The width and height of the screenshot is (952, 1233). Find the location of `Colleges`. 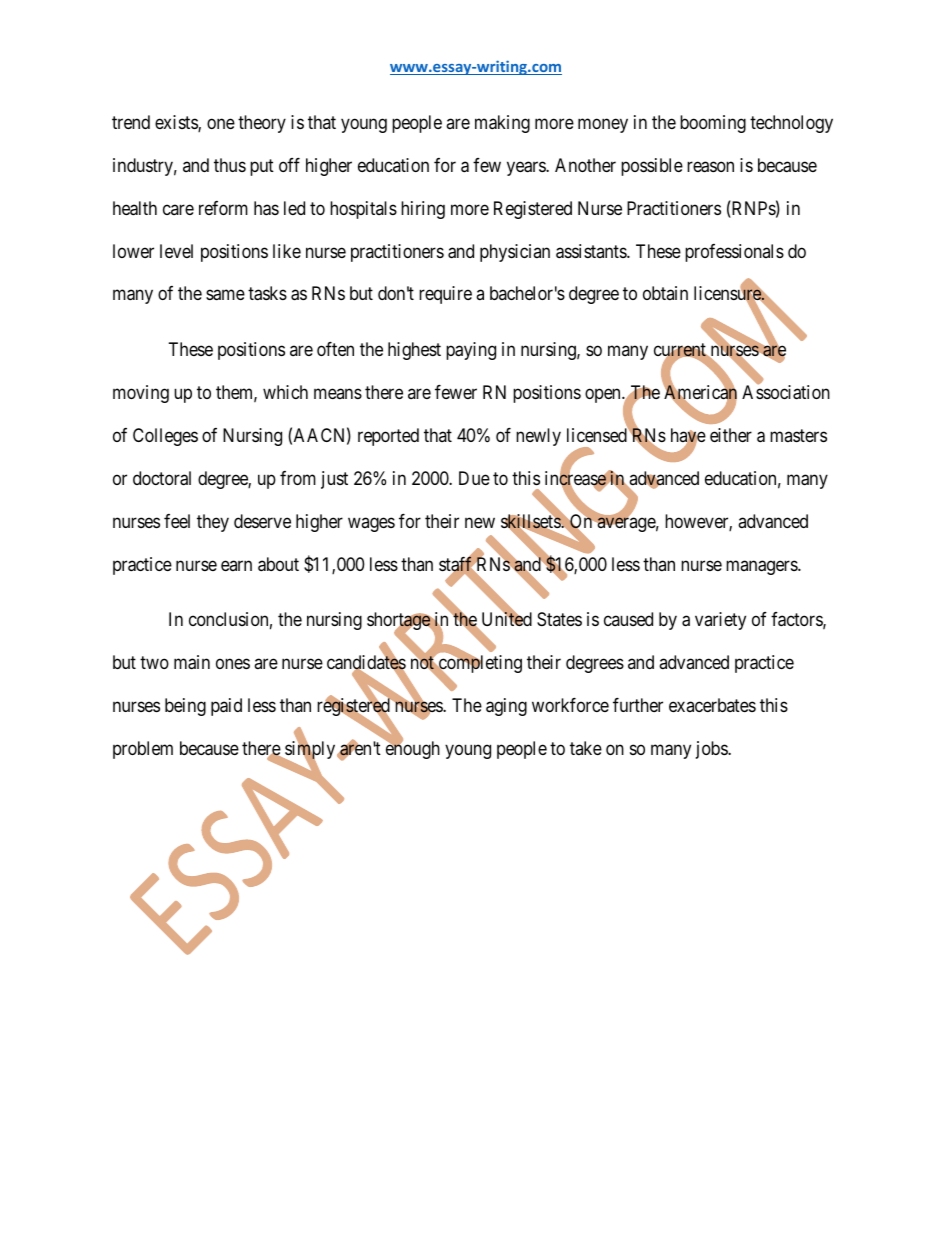

Colleges is located at coordinates (165, 437).
